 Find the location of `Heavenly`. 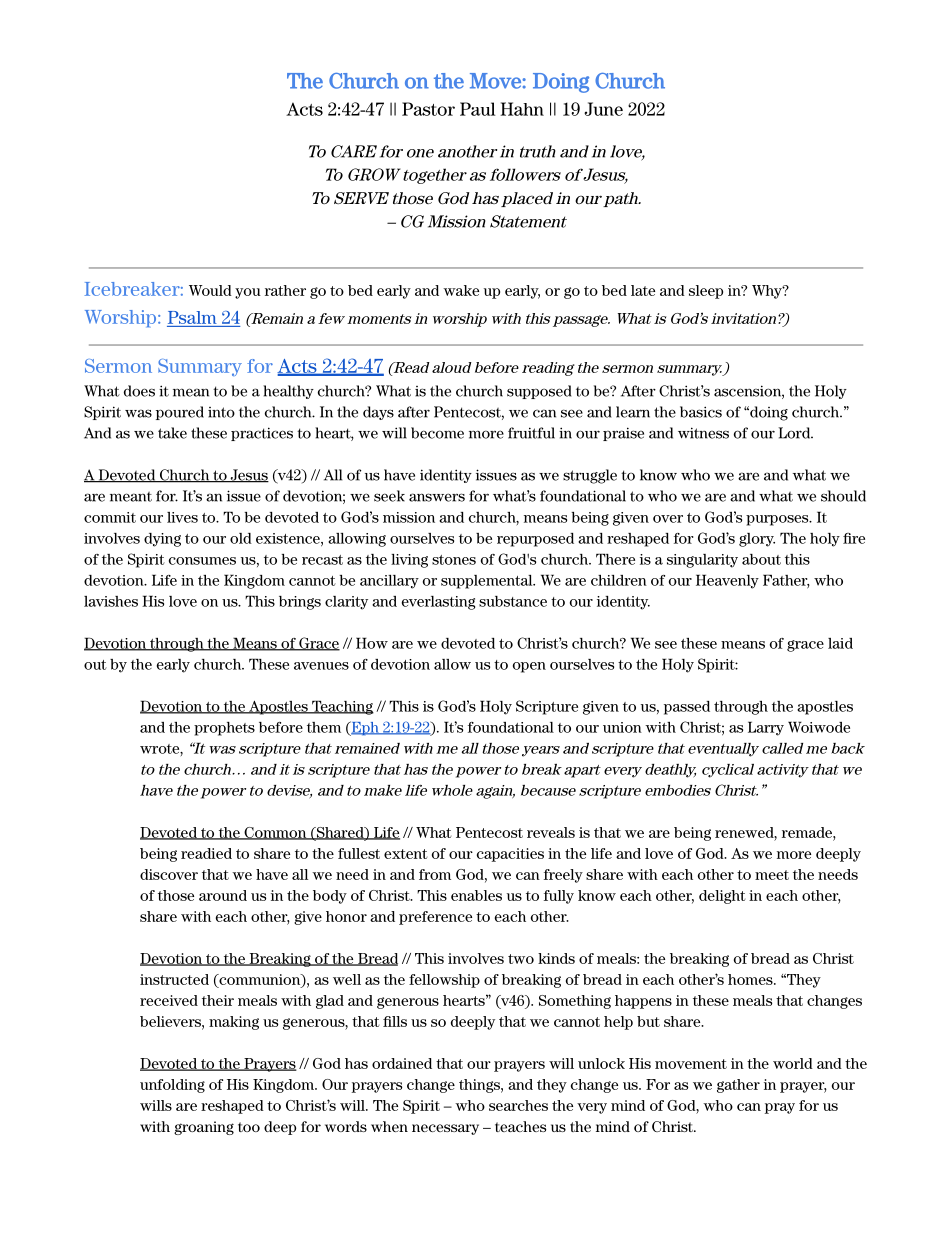

Heavenly is located at coordinates (727, 581).
